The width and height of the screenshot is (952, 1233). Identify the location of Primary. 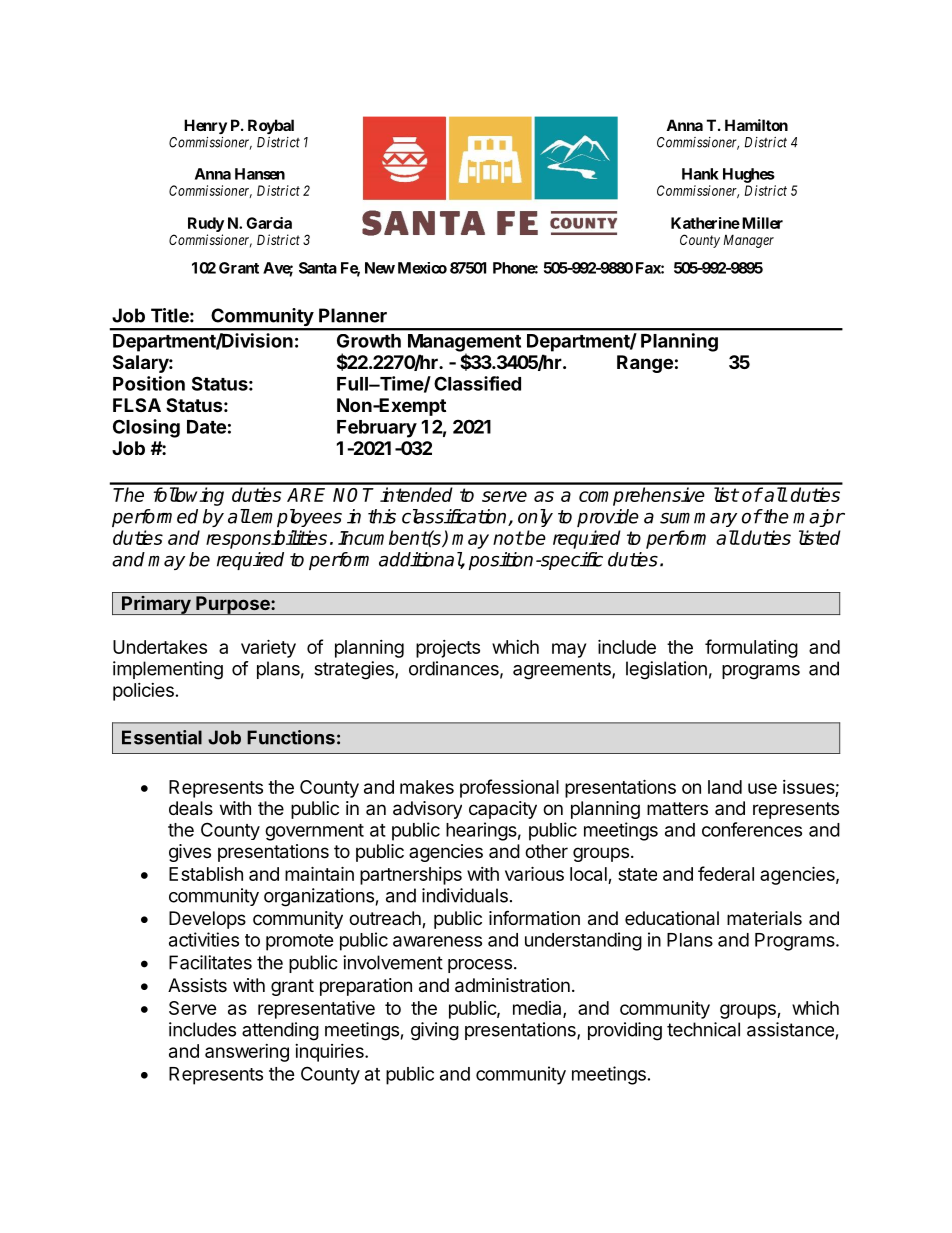
(156, 605).
